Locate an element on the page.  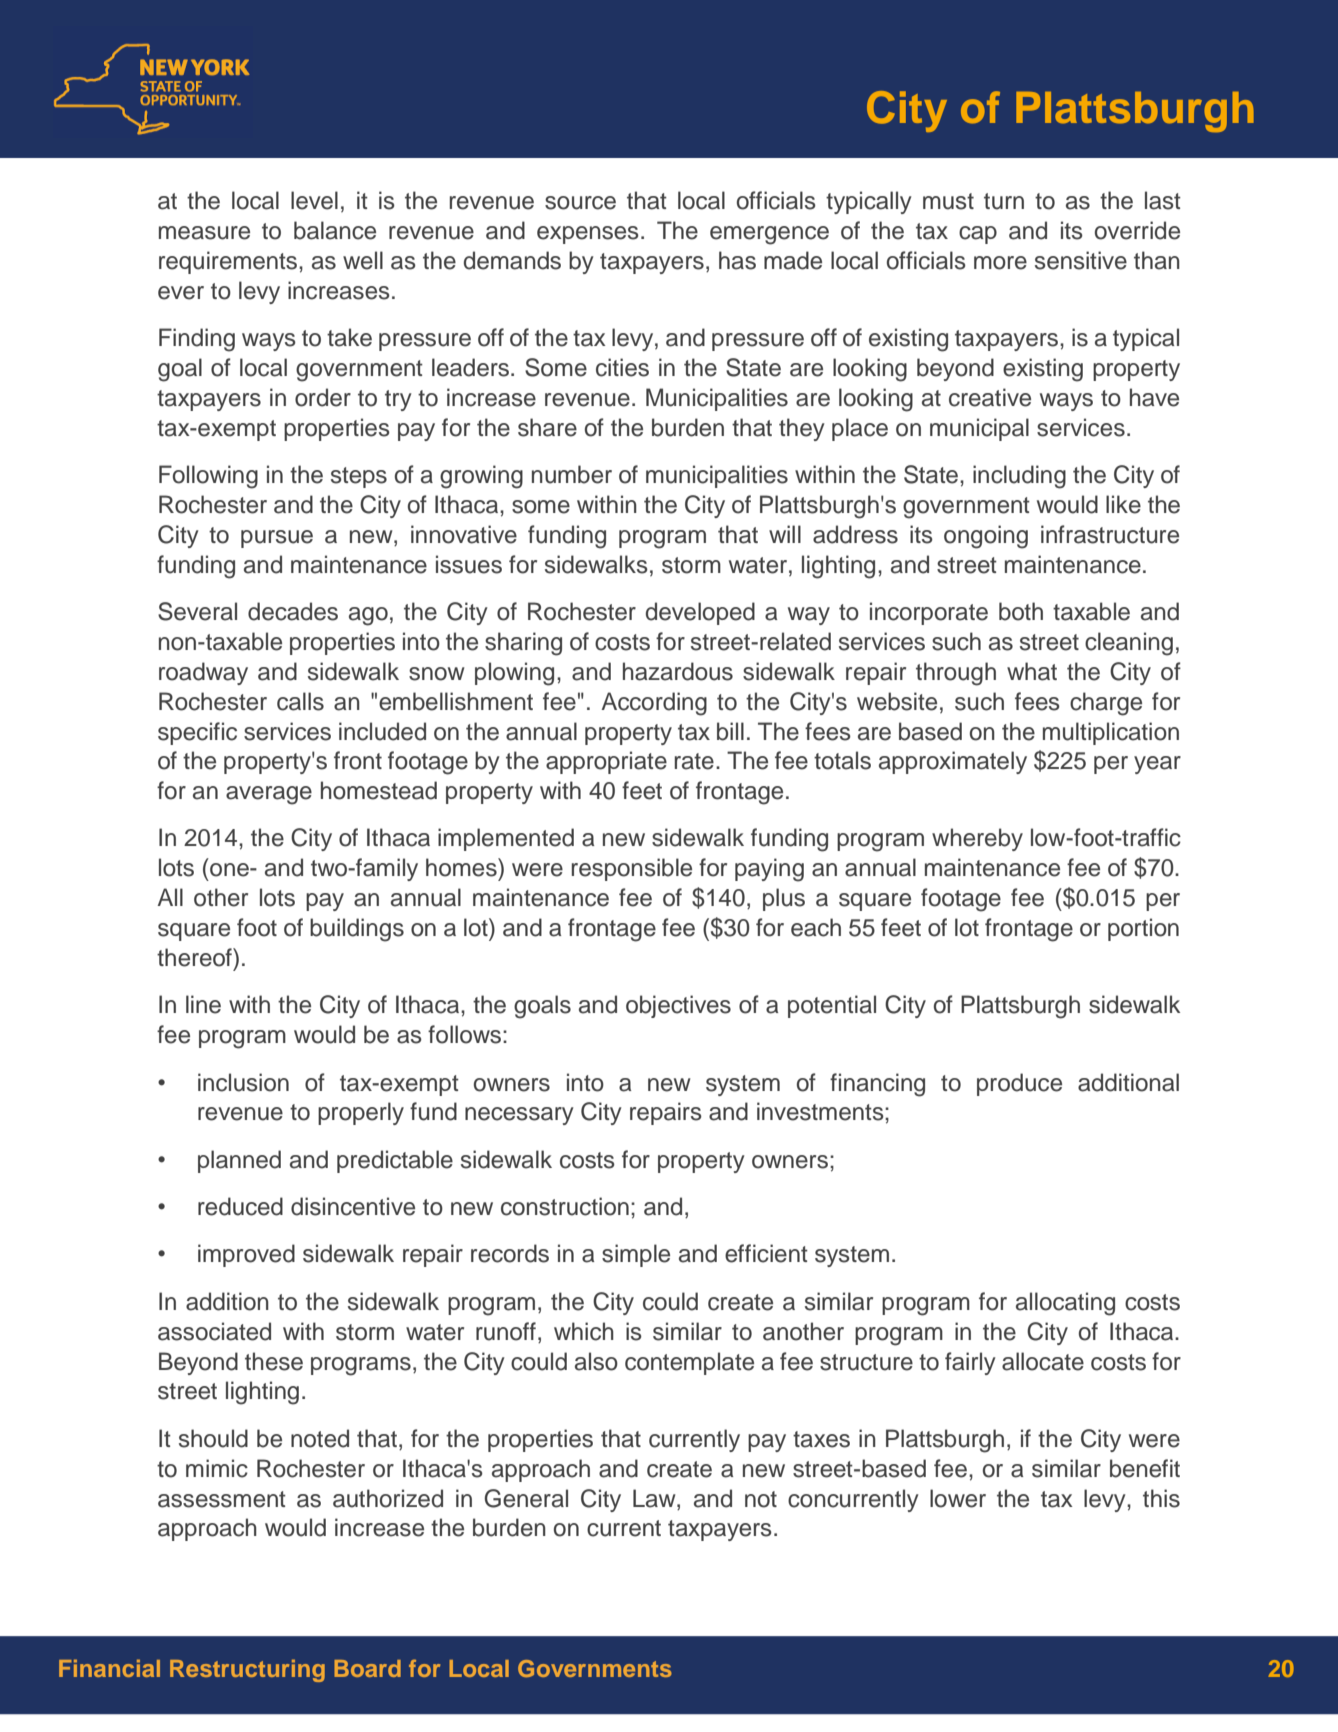
requirements is located at coordinates (229, 262).
